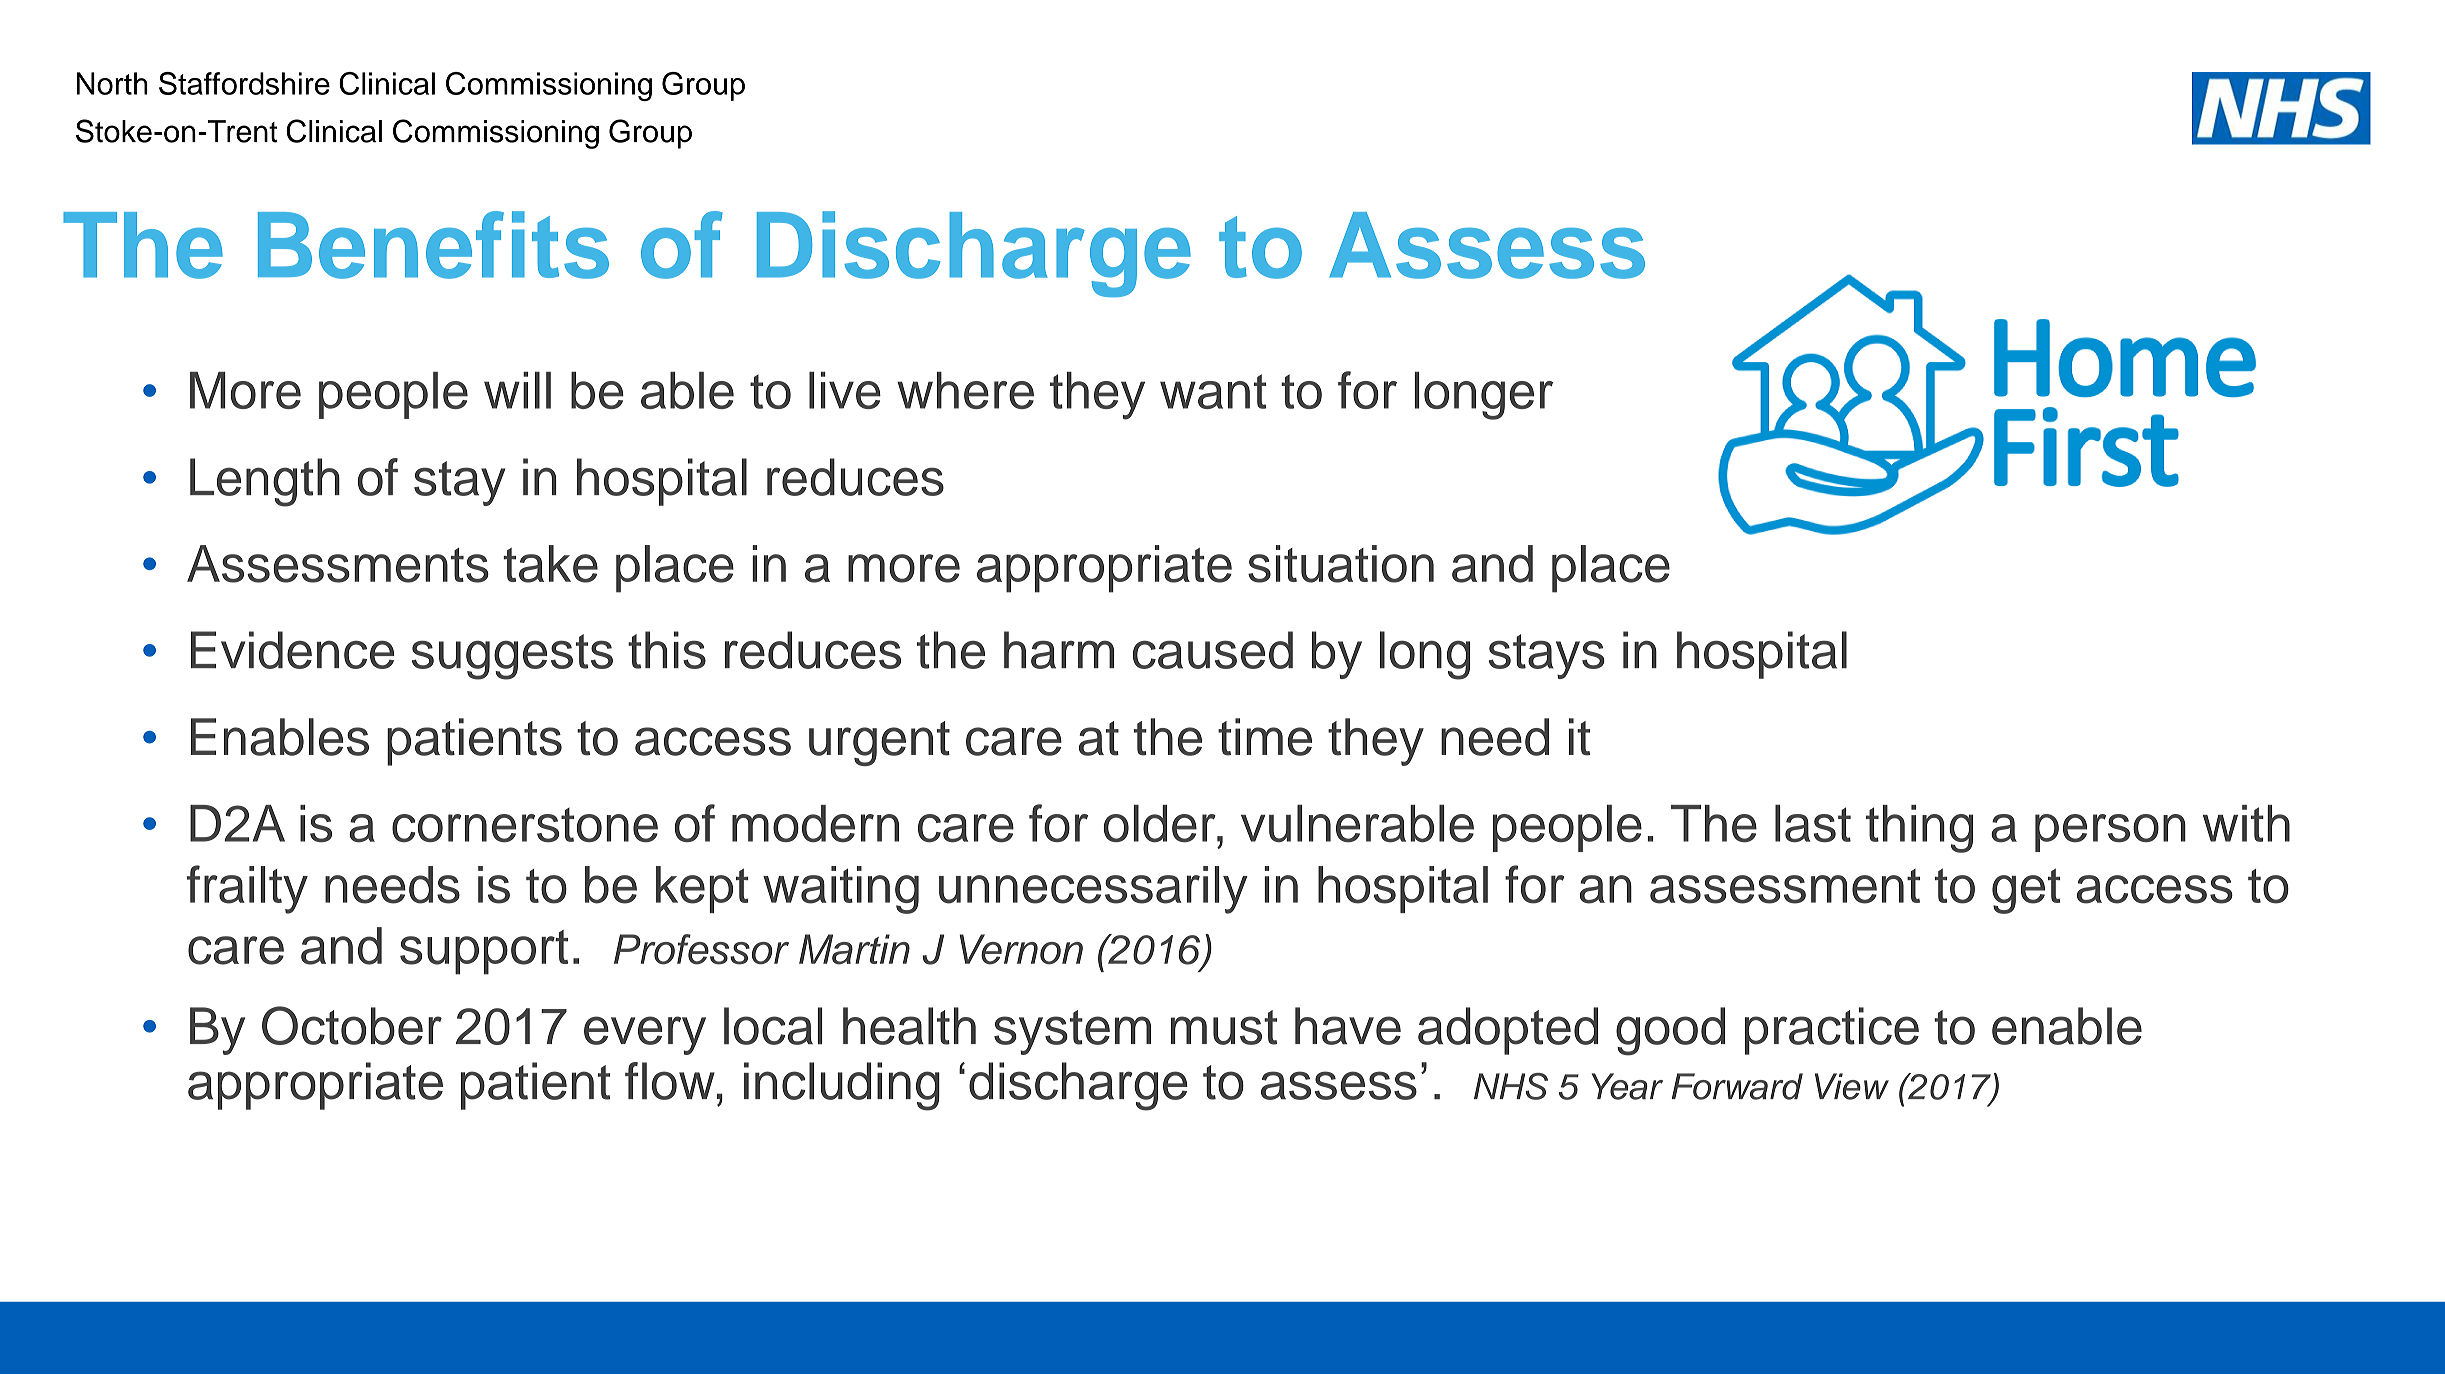  What do you see at coordinates (1213, 391) in the page?
I see `want` at bounding box center [1213, 391].
